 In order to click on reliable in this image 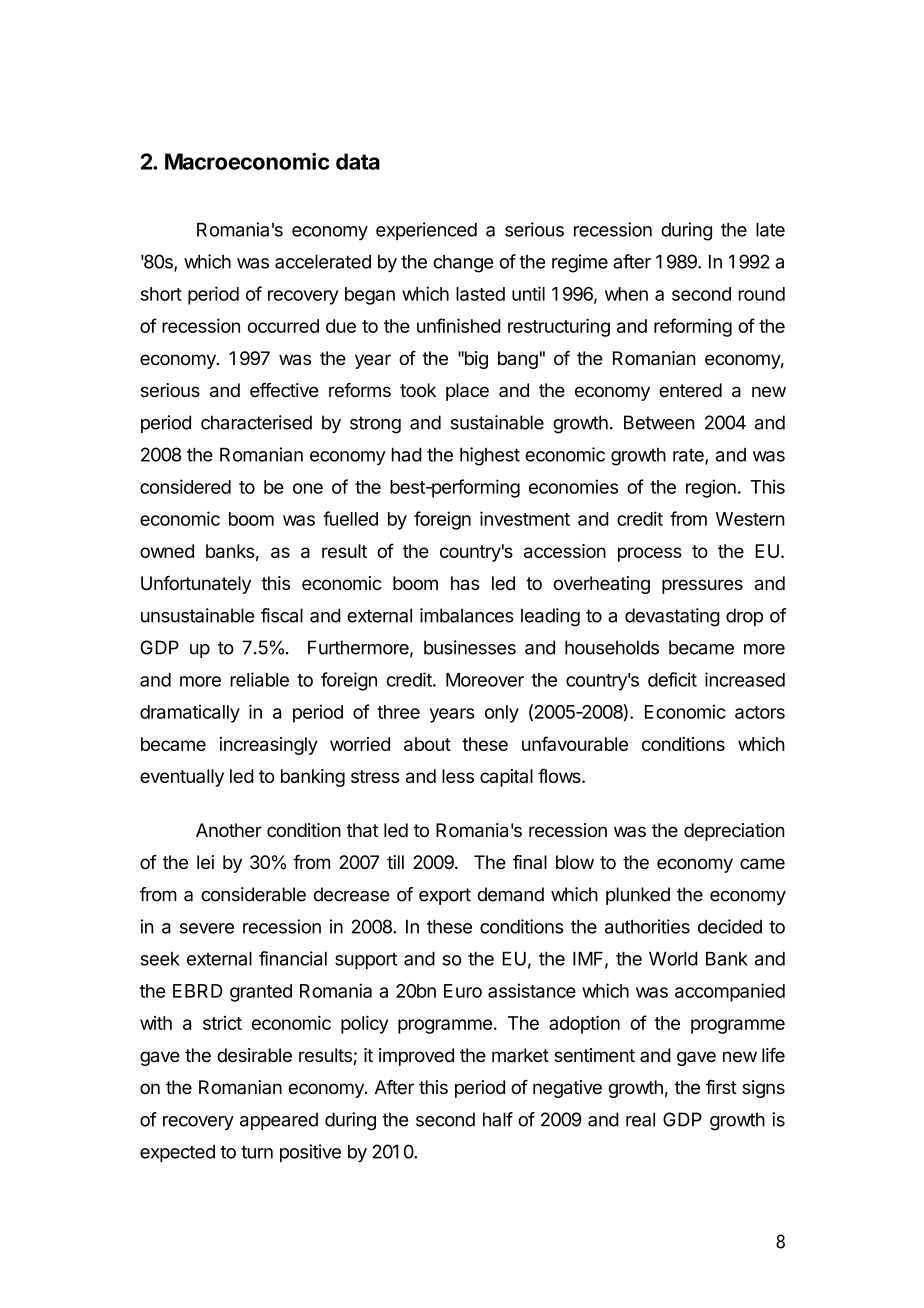, I will do `click(260, 679)`.
